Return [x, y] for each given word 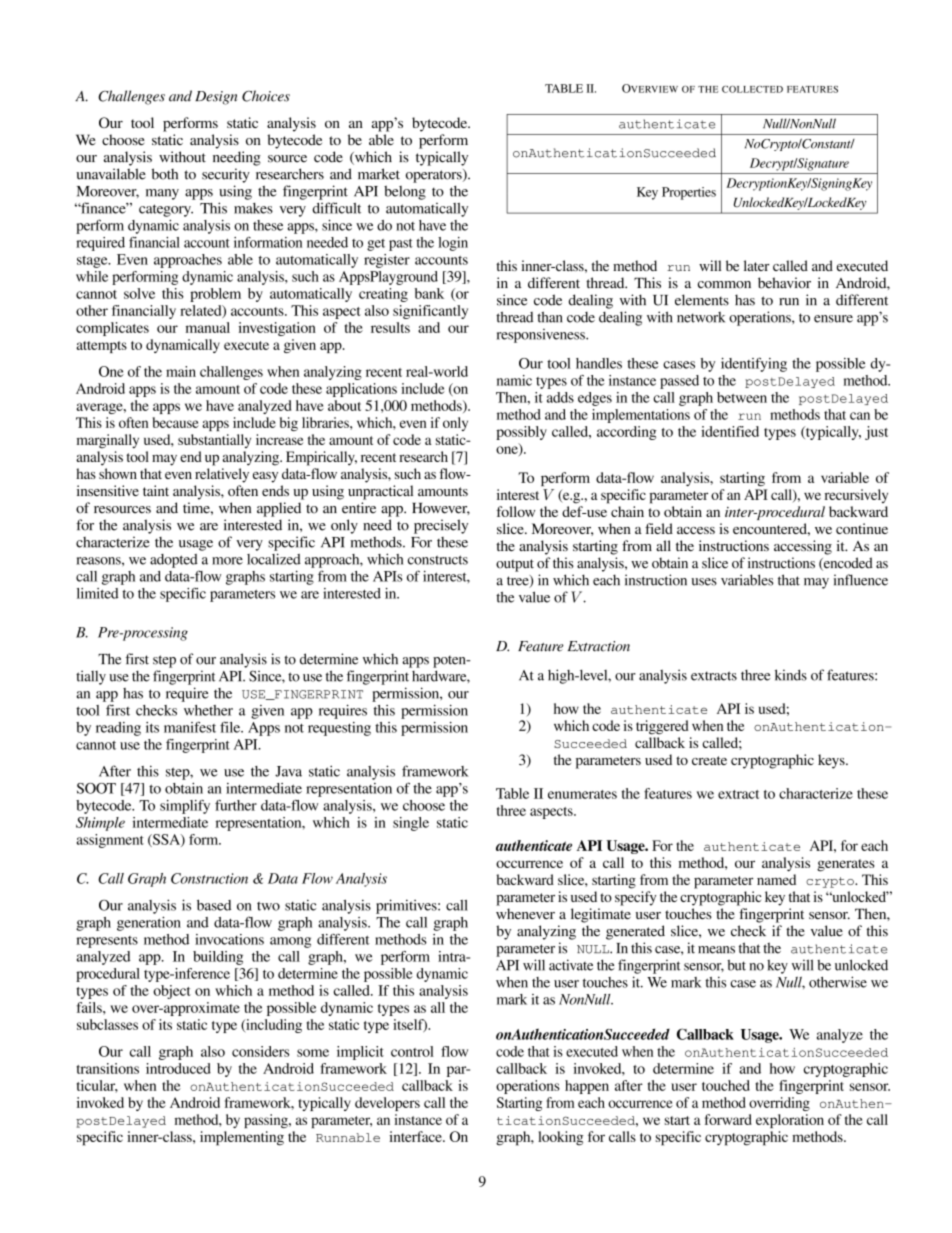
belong [405, 193]
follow [515, 511]
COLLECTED [752, 89]
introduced [178, 1068]
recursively [856, 496]
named [776, 879]
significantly [430, 312]
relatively [222, 475]
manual [208, 327]
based [214, 905]
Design [216, 98]
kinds [791, 675]
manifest [190, 727]
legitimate [601, 915]
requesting [339, 729]
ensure [833, 319]
